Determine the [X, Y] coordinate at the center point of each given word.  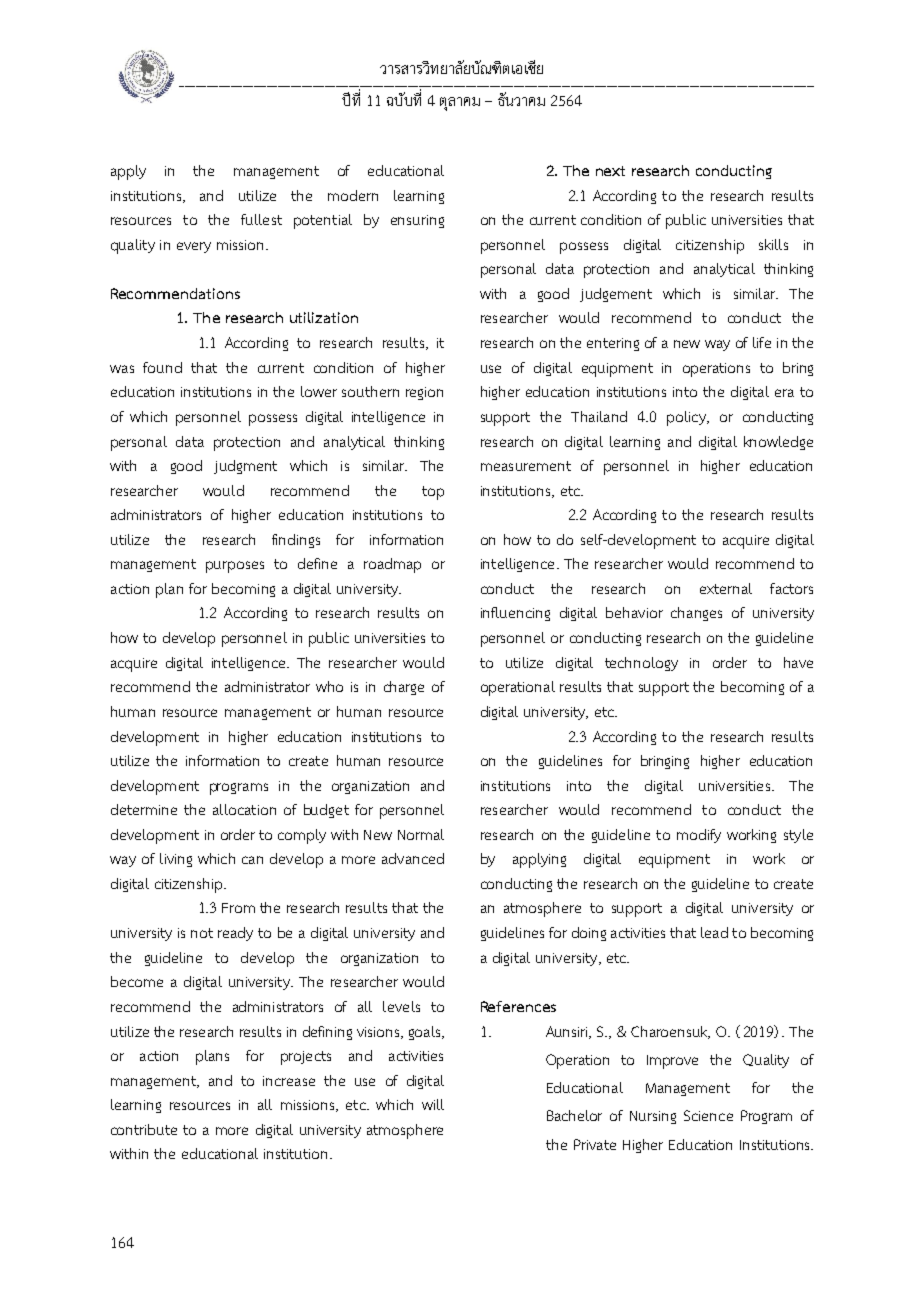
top [433, 493]
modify [699, 836]
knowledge [778, 443]
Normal [421, 834]
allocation [244, 809]
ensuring [417, 221]
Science [708, 1115]
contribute [144, 1129]
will [433, 1104]
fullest [261, 219]
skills [773, 244]
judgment [245, 467]
